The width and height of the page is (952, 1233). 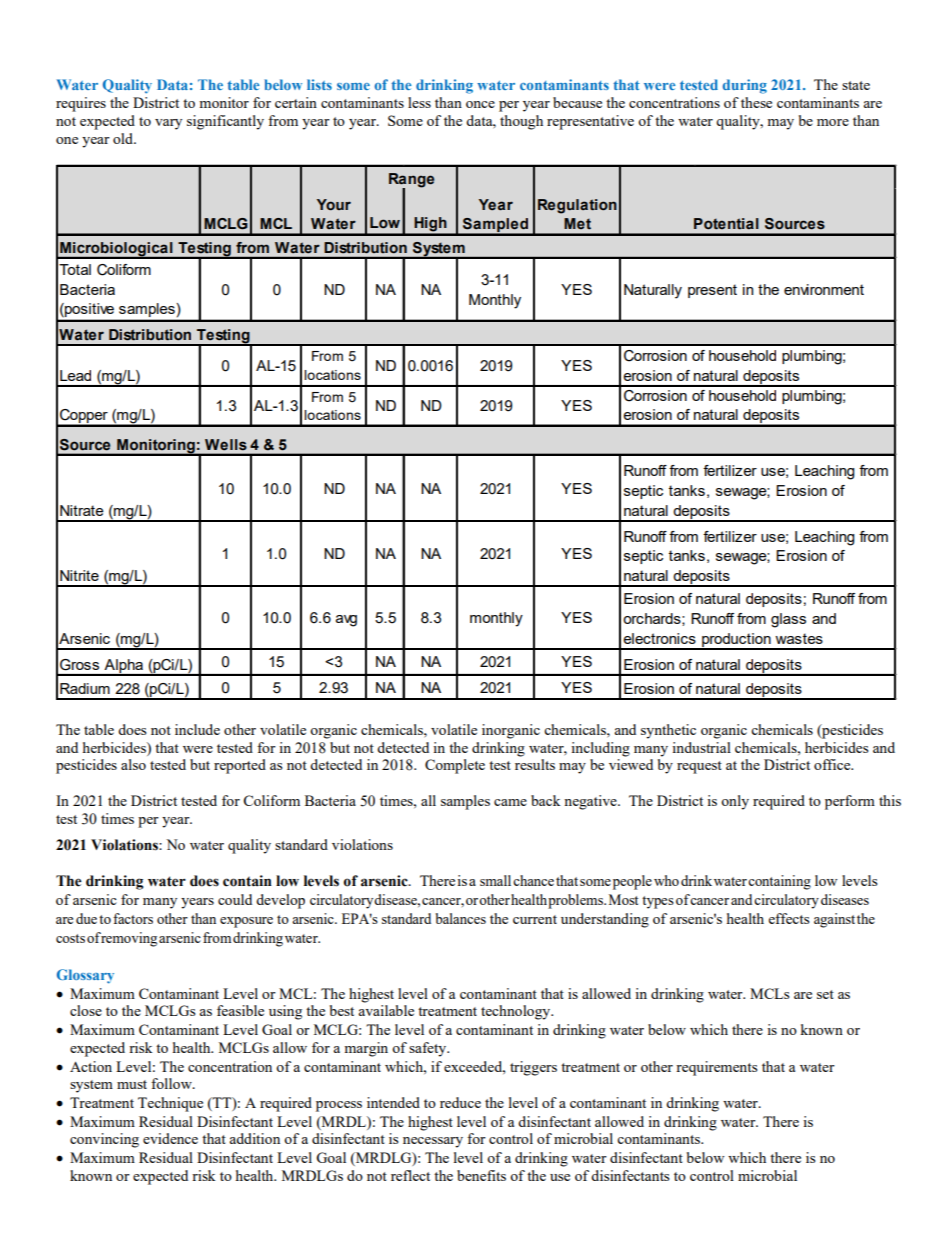 I want to click on necessary, so click(x=433, y=1142).
